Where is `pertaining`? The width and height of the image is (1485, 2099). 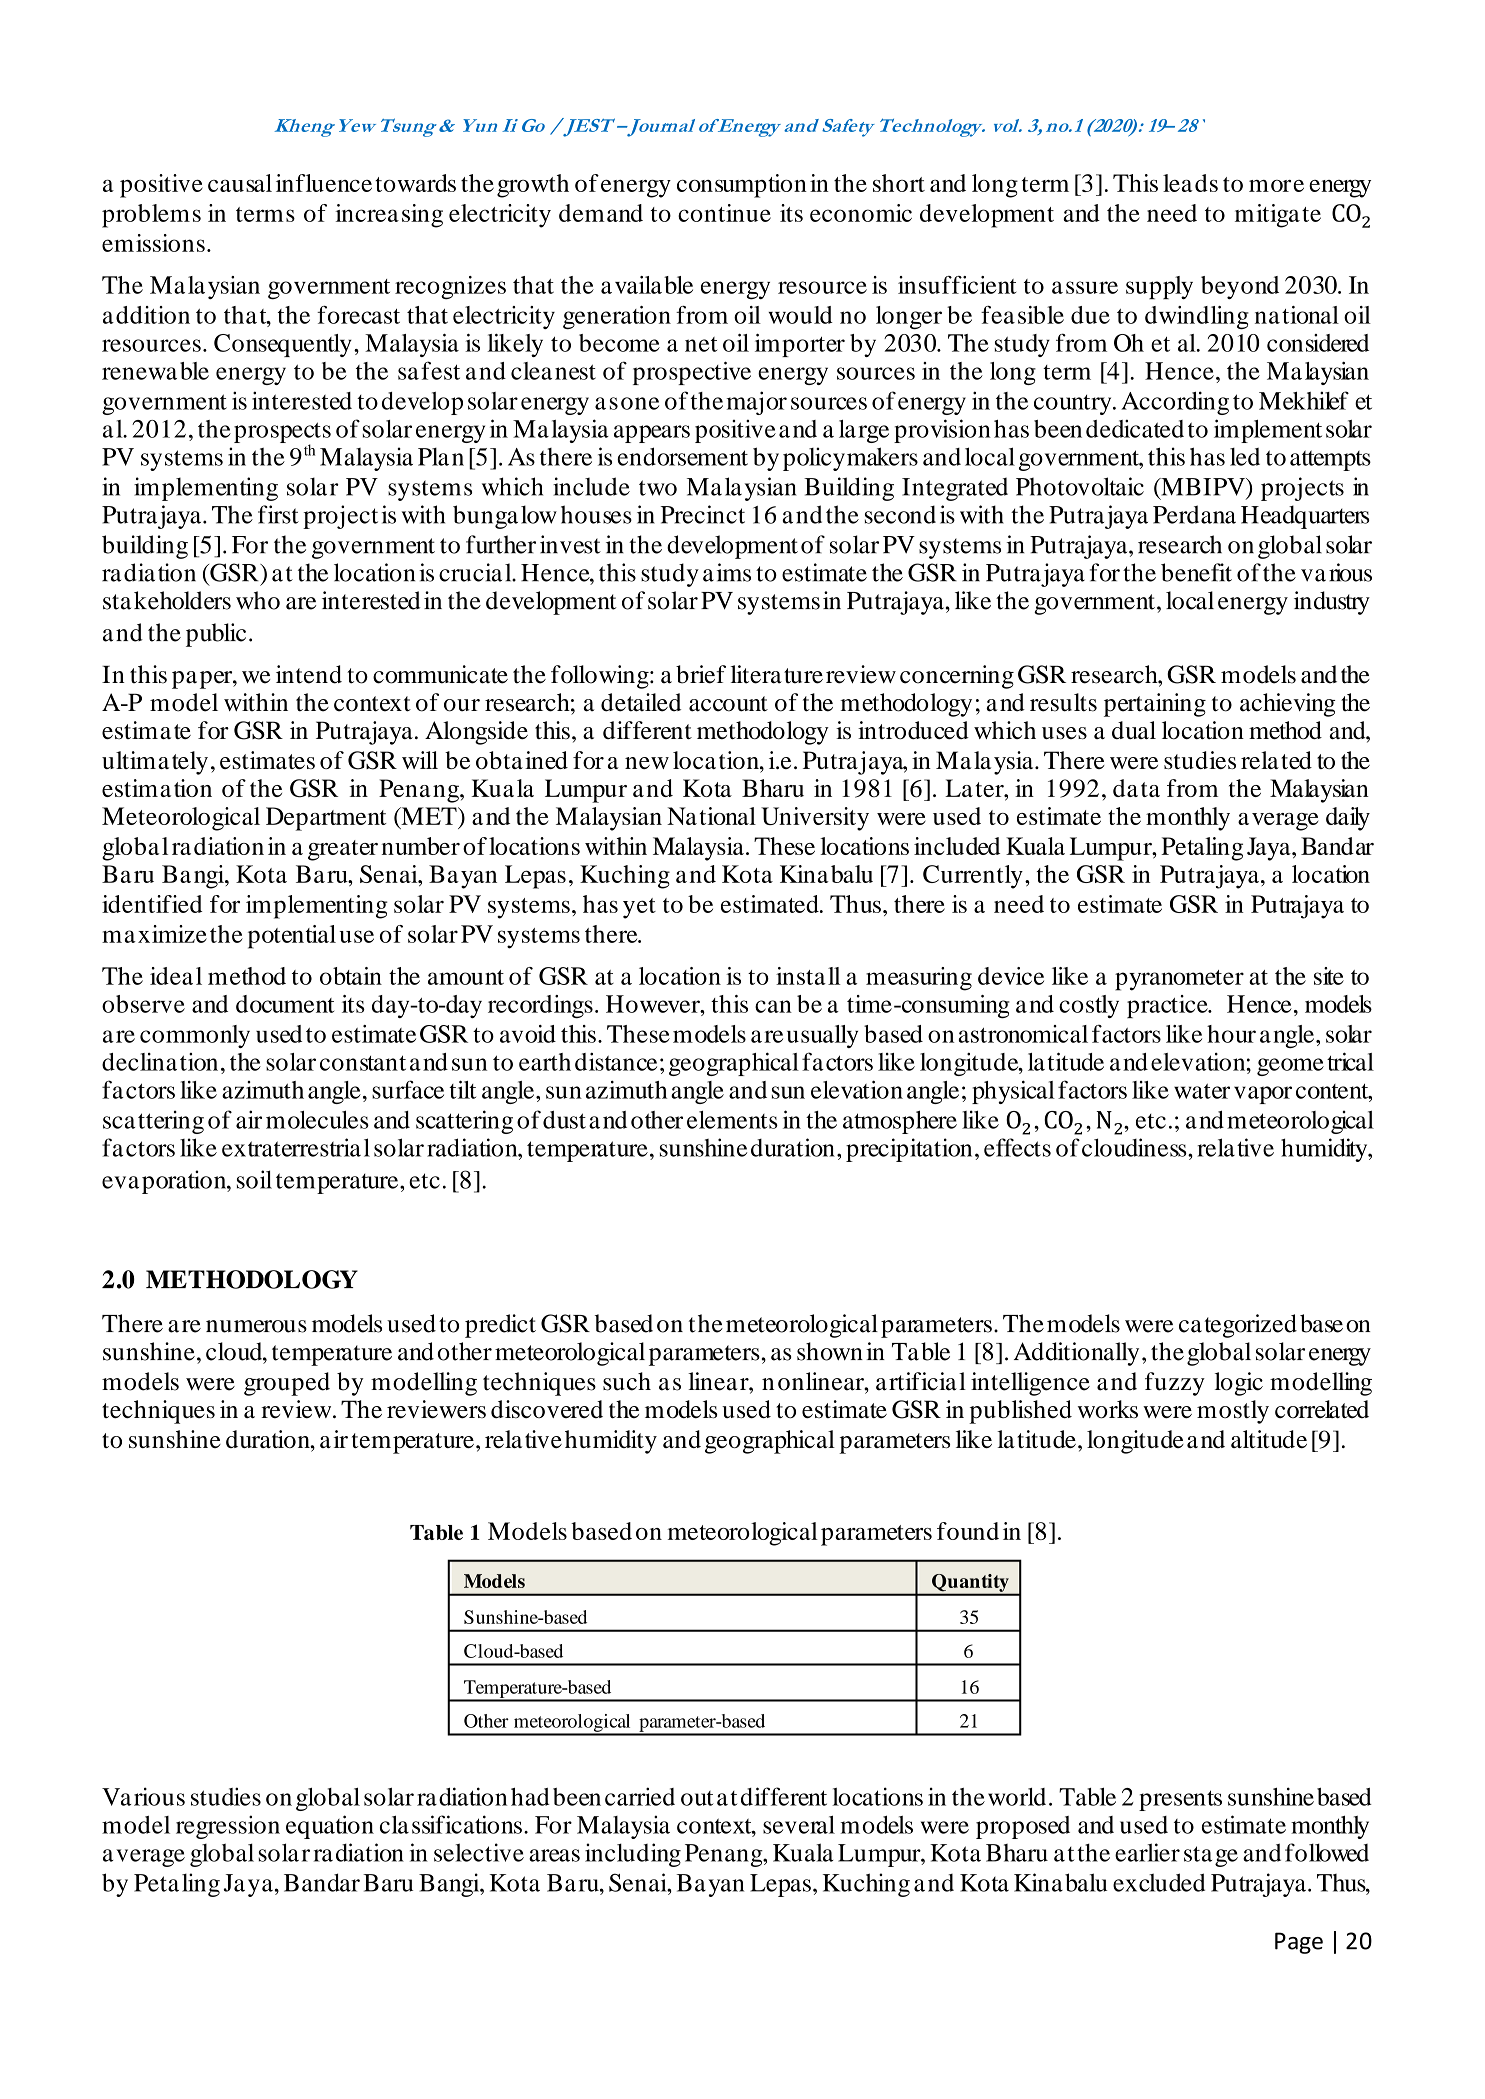
pertaining is located at coordinates (1155, 705).
